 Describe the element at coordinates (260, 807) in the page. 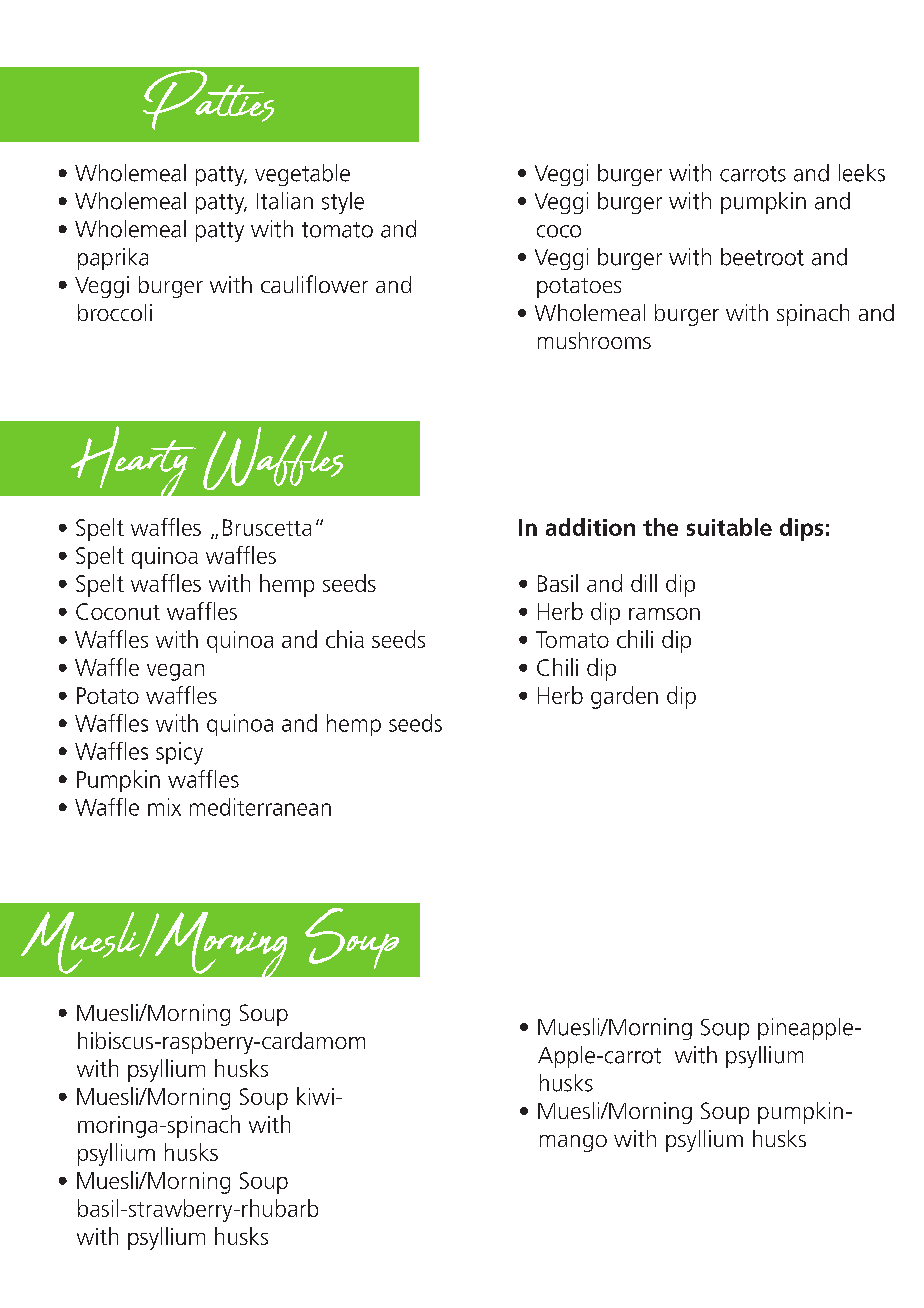

I see `mediterranean` at that location.
